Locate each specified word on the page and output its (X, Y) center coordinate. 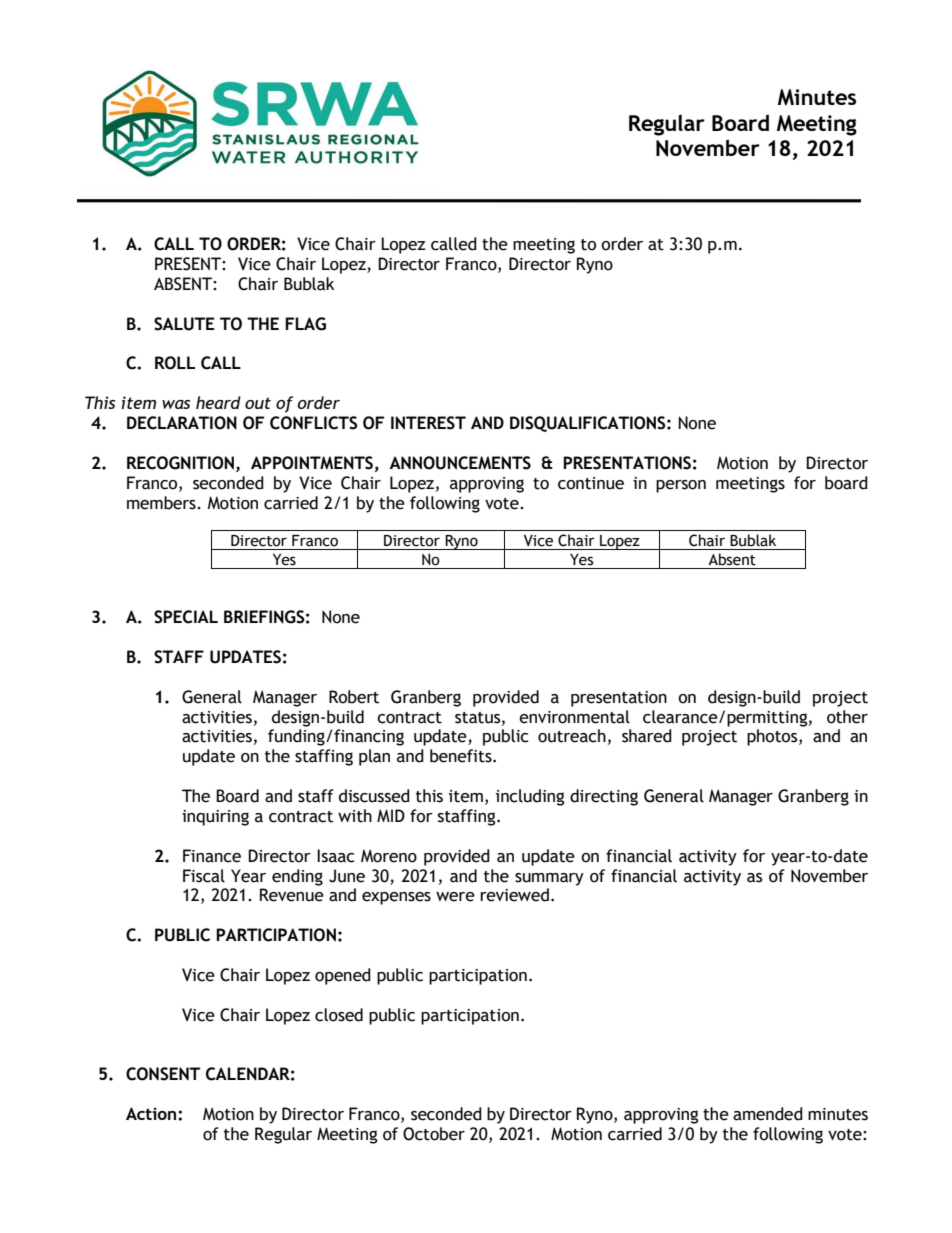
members (162, 503)
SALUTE (184, 324)
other (847, 717)
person (681, 486)
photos (773, 737)
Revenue (292, 895)
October (434, 1134)
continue (591, 483)
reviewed (514, 895)
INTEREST (428, 423)
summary (549, 879)
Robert (354, 697)
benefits (462, 756)
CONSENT (163, 1074)
